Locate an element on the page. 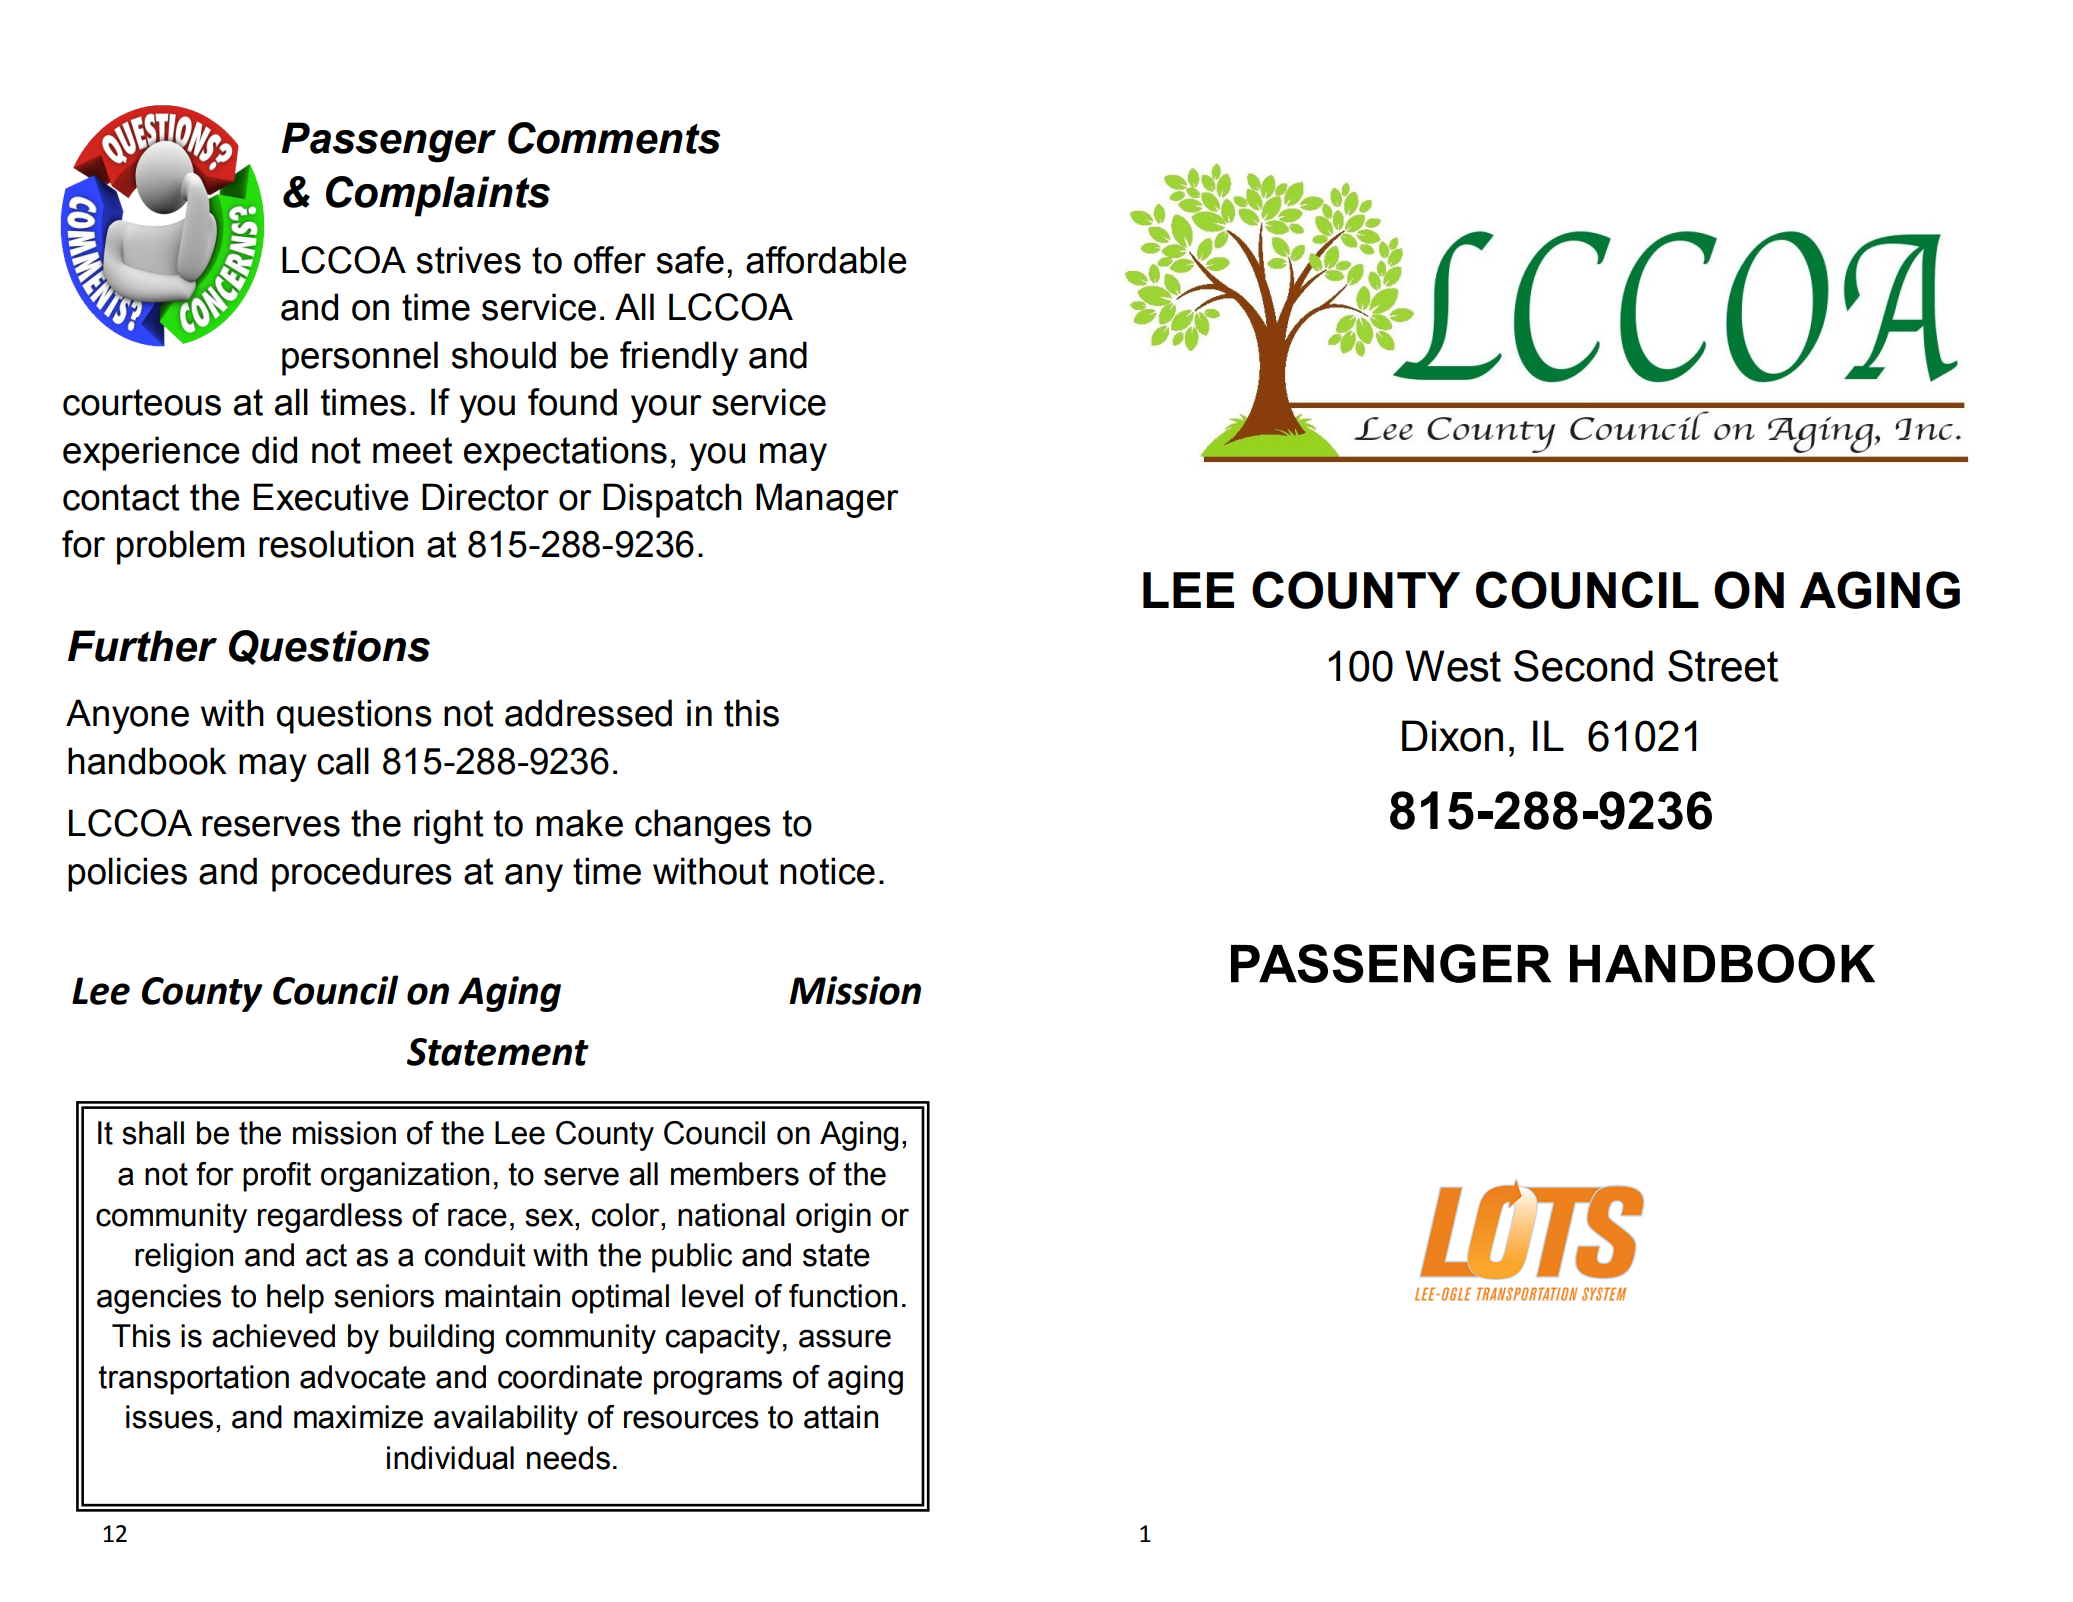 This page has height=1602, width=2073. safe is located at coordinates (690, 260).
